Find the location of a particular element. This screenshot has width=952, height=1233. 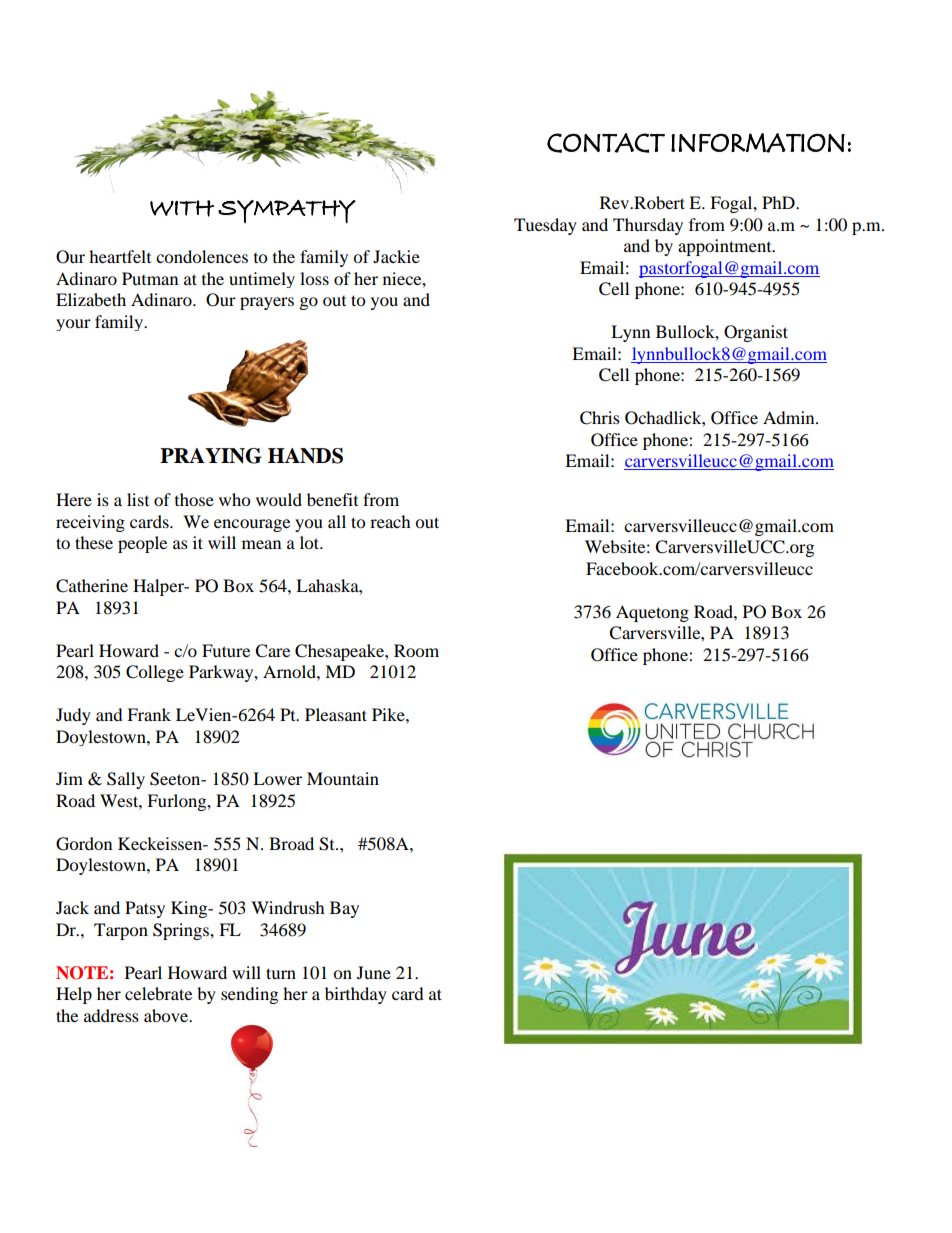

birthday is located at coordinates (356, 995).
